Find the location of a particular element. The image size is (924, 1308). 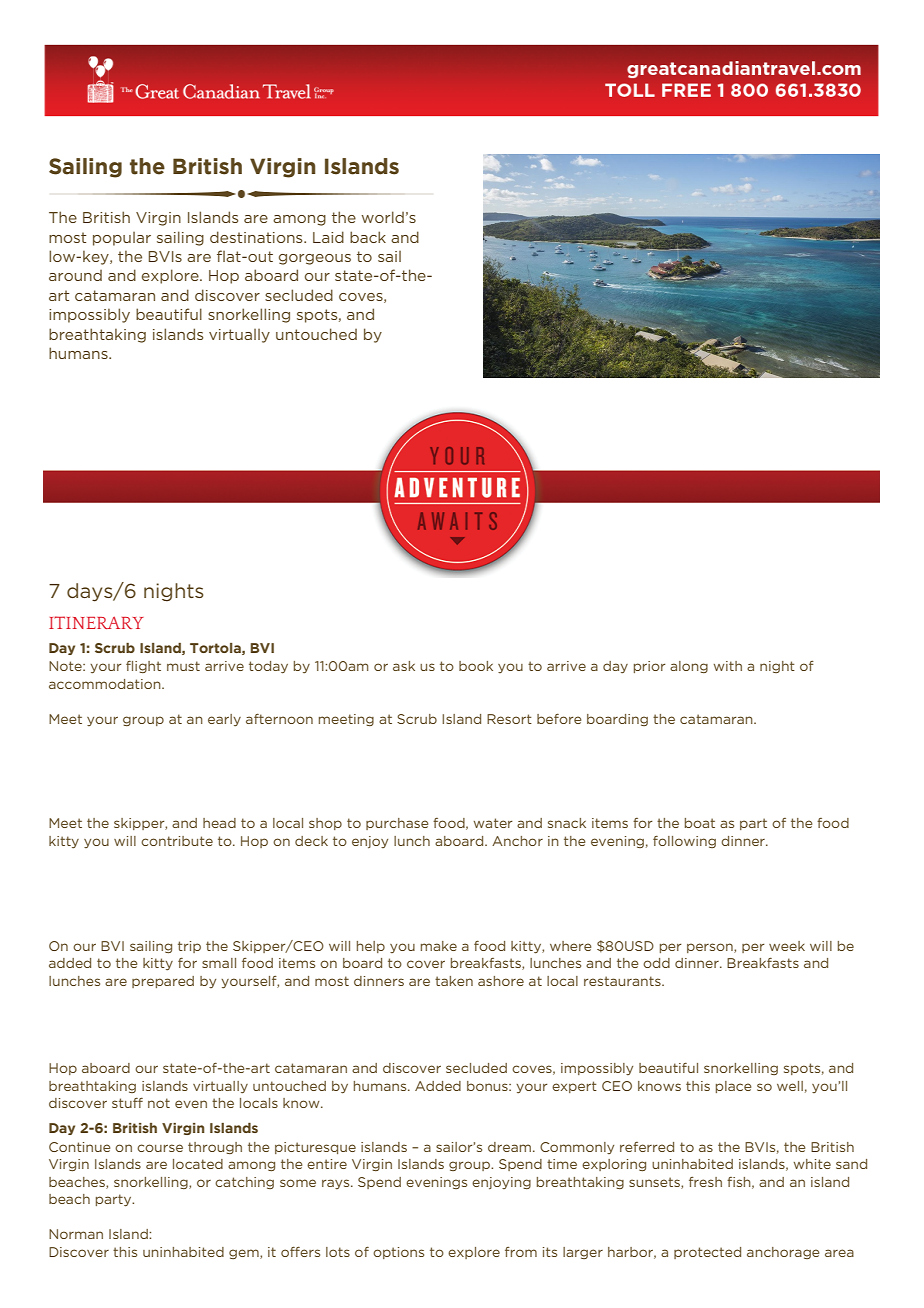

from is located at coordinates (521, 1252).
